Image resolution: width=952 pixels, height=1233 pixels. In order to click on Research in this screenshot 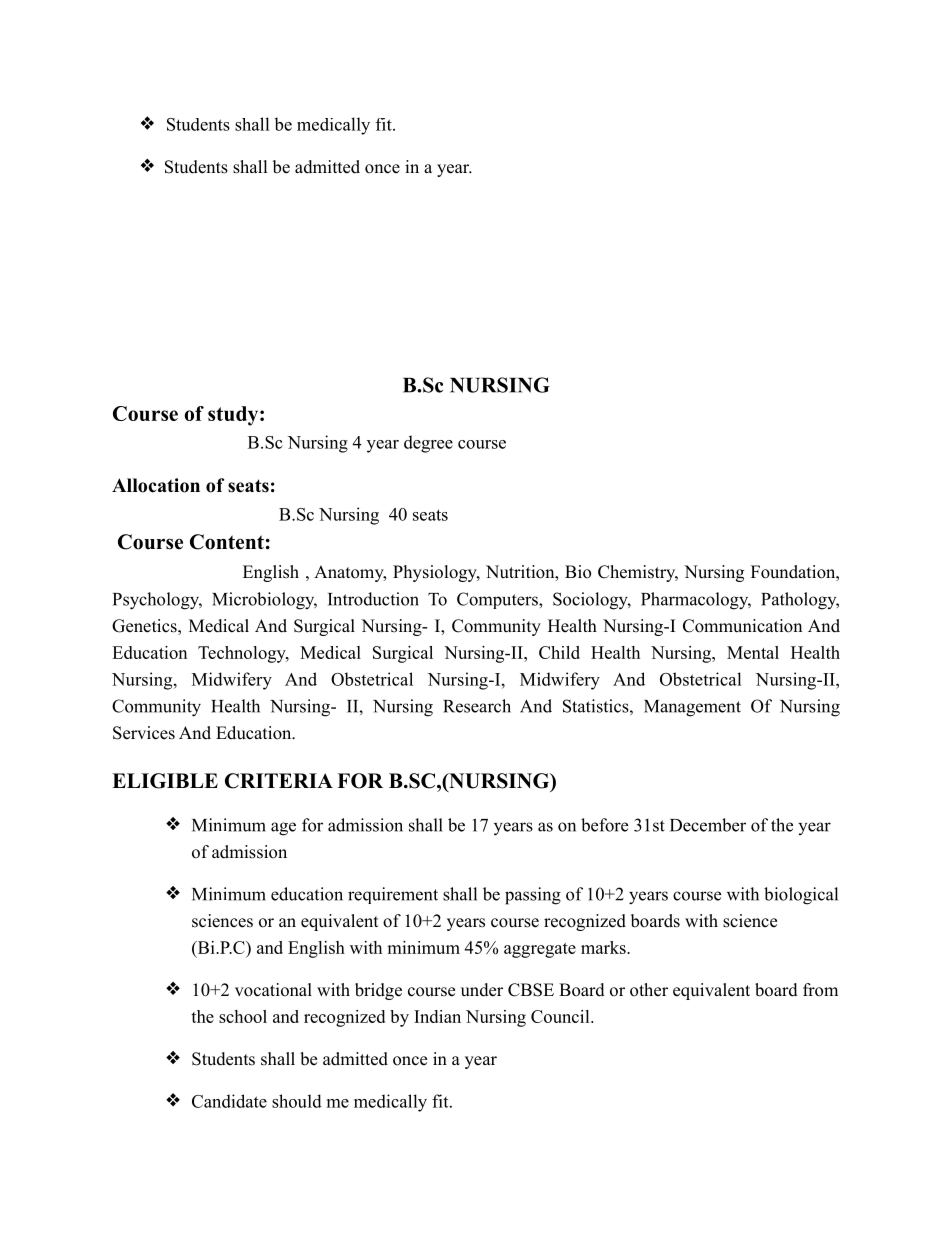, I will do `click(477, 706)`.
